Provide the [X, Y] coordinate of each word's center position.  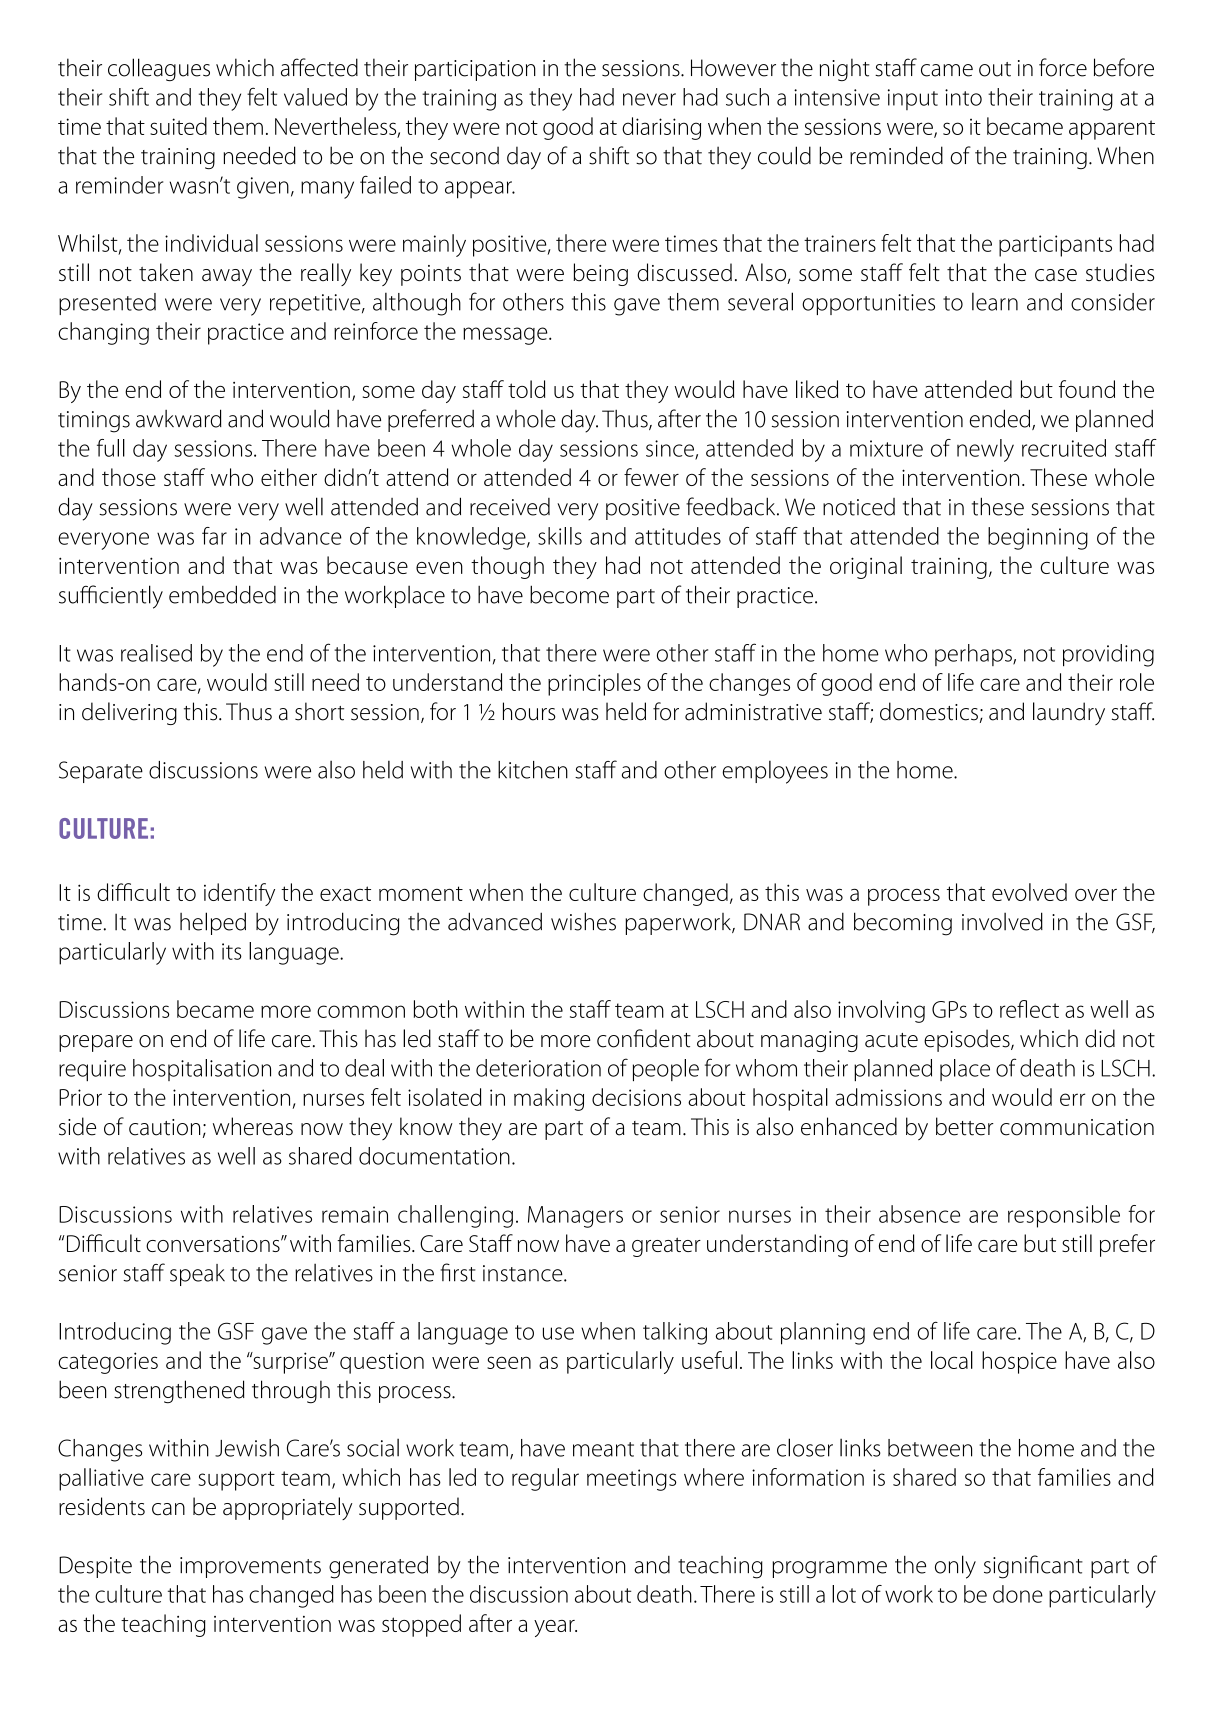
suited [178, 126]
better [965, 1126]
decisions [636, 1097]
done [1018, 1594]
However [733, 68]
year [555, 1628]
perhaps [974, 655]
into [963, 97]
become [569, 594]
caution [164, 1127]
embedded [222, 594]
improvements [250, 1567]
